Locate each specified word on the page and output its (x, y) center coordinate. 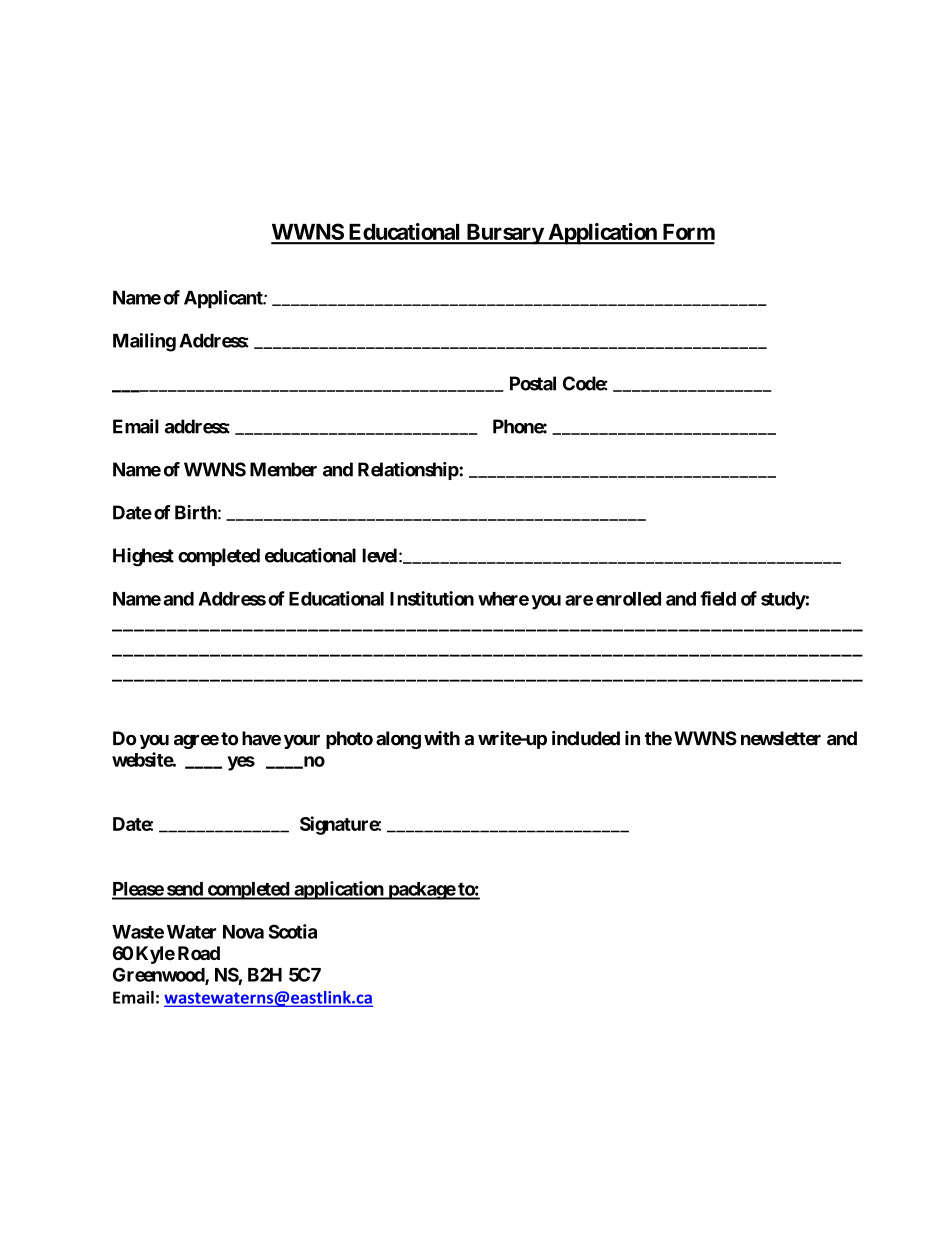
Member (283, 469)
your (302, 742)
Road (199, 953)
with (442, 738)
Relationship (409, 471)
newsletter (781, 738)
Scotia (292, 931)
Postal (533, 383)
